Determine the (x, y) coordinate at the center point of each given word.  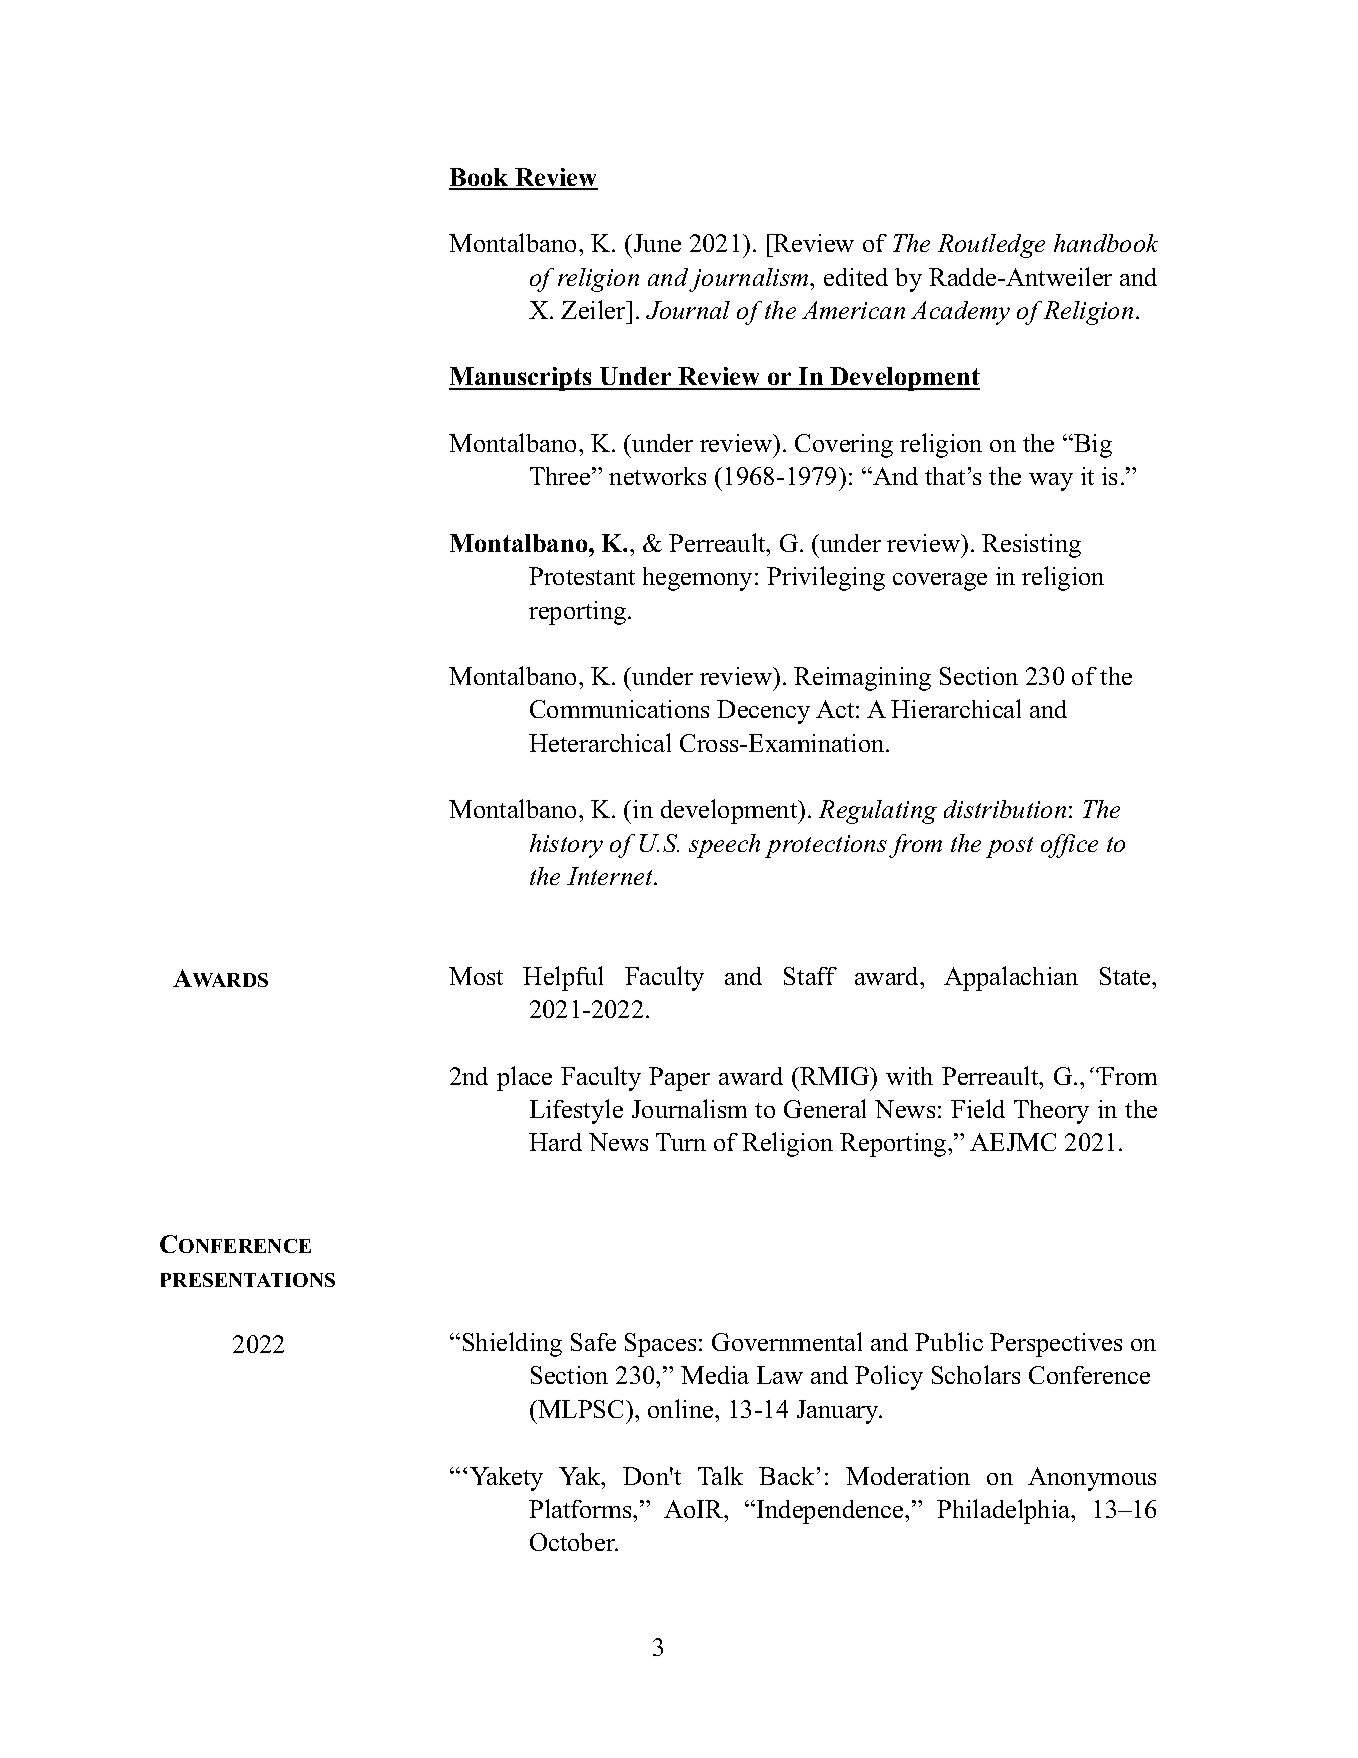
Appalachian (1011, 978)
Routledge (991, 246)
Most (476, 976)
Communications (619, 709)
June (657, 243)
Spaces (660, 1345)
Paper (679, 1079)
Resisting (1031, 546)
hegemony (699, 579)
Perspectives (1056, 1345)
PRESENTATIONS (248, 1280)
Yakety (506, 1479)
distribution (1005, 809)
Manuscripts (521, 379)
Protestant (582, 576)
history (566, 846)
